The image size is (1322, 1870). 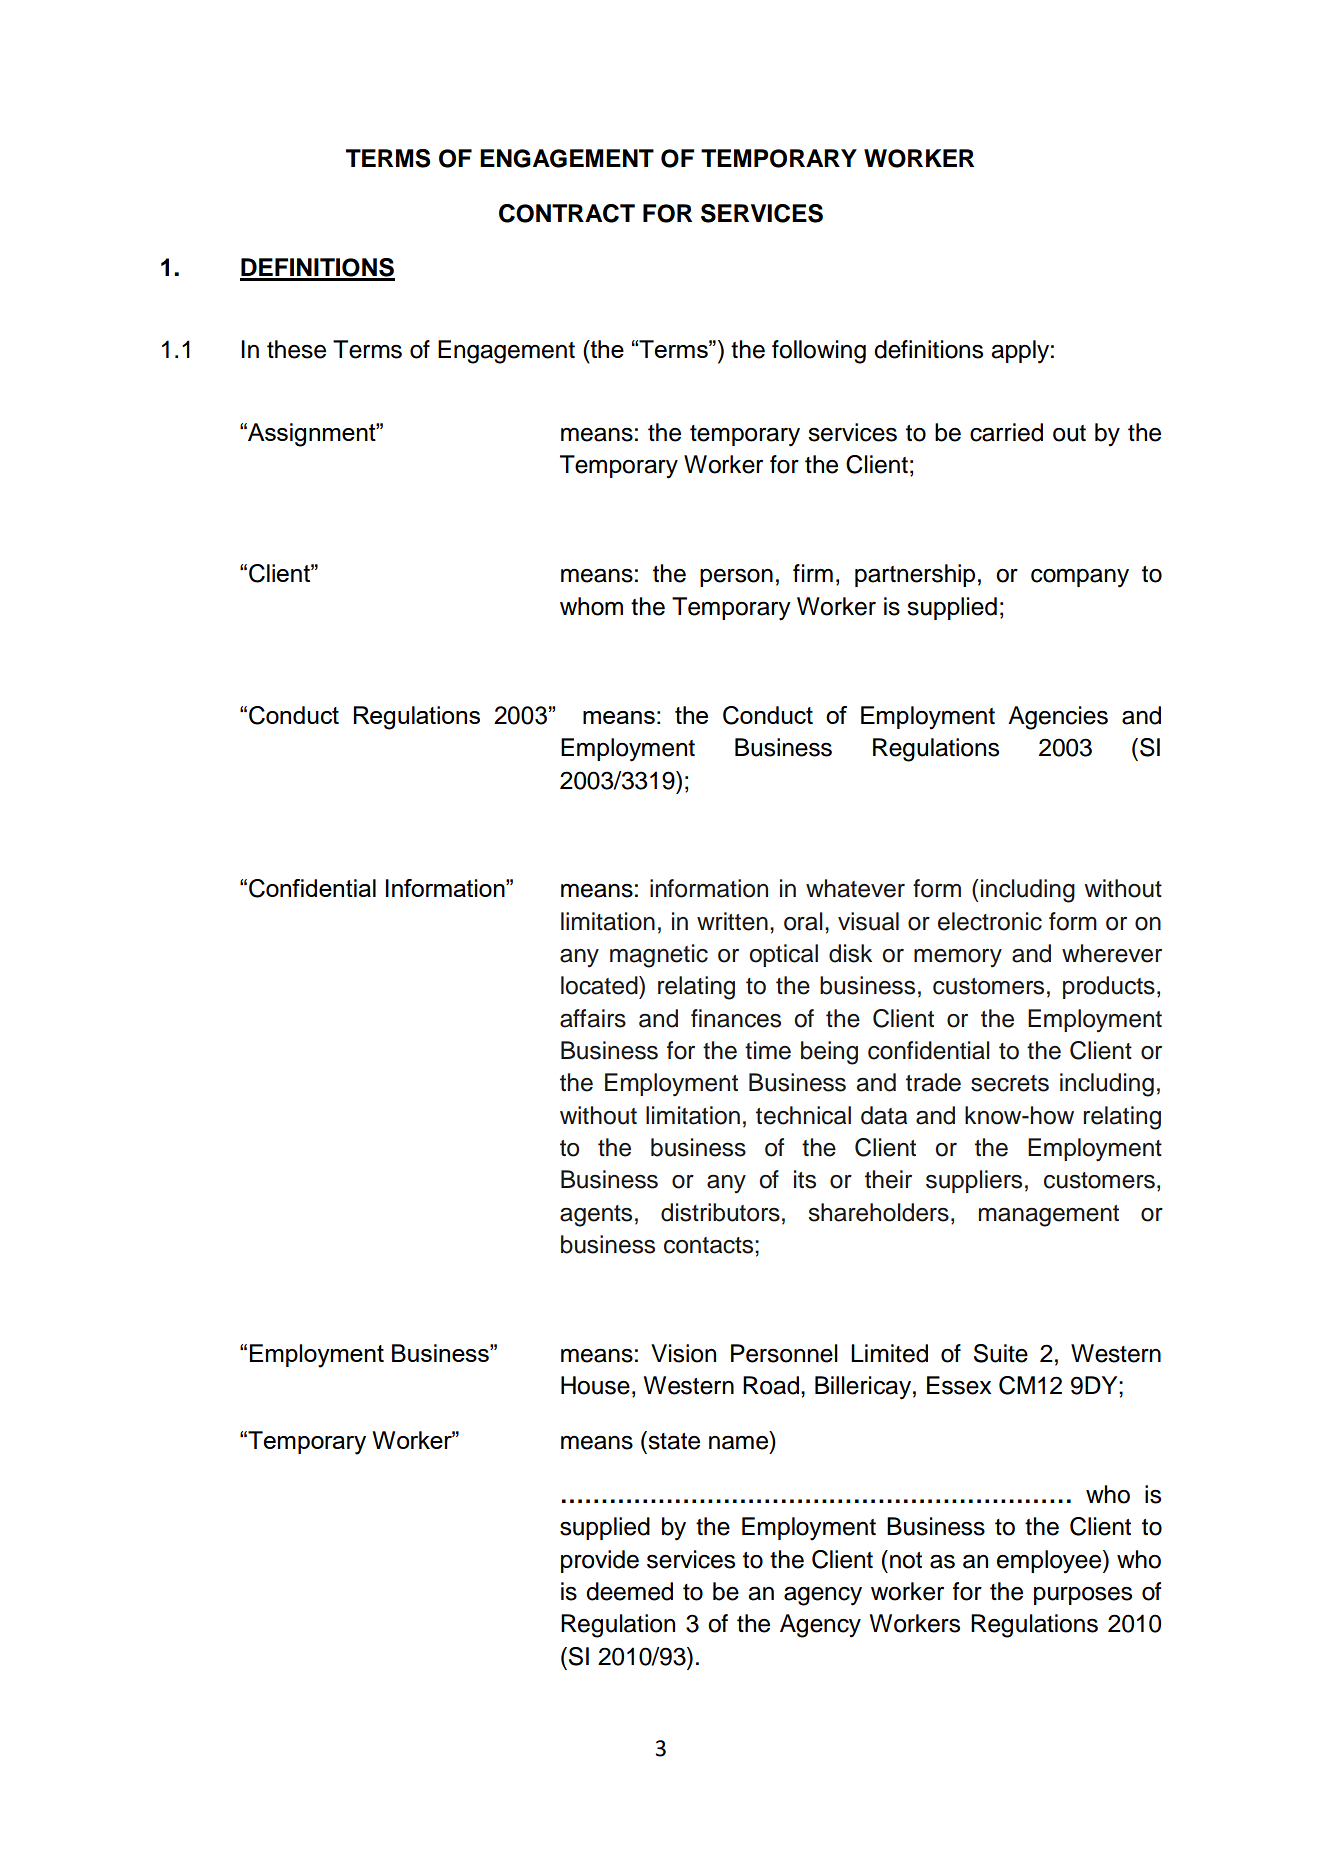 I want to click on provide, so click(x=600, y=1561).
